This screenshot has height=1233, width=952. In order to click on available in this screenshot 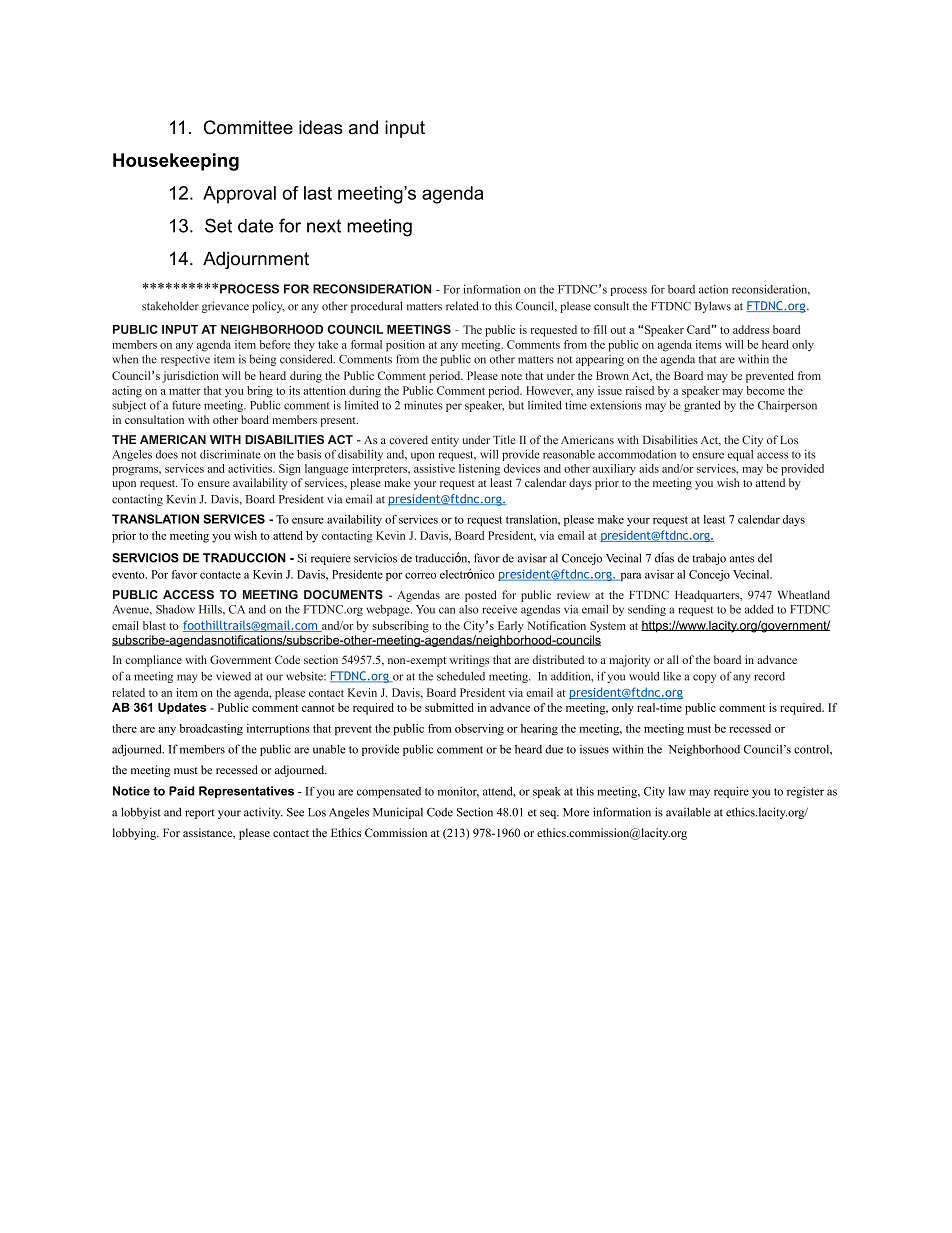, I will do `click(688, 812)`.
